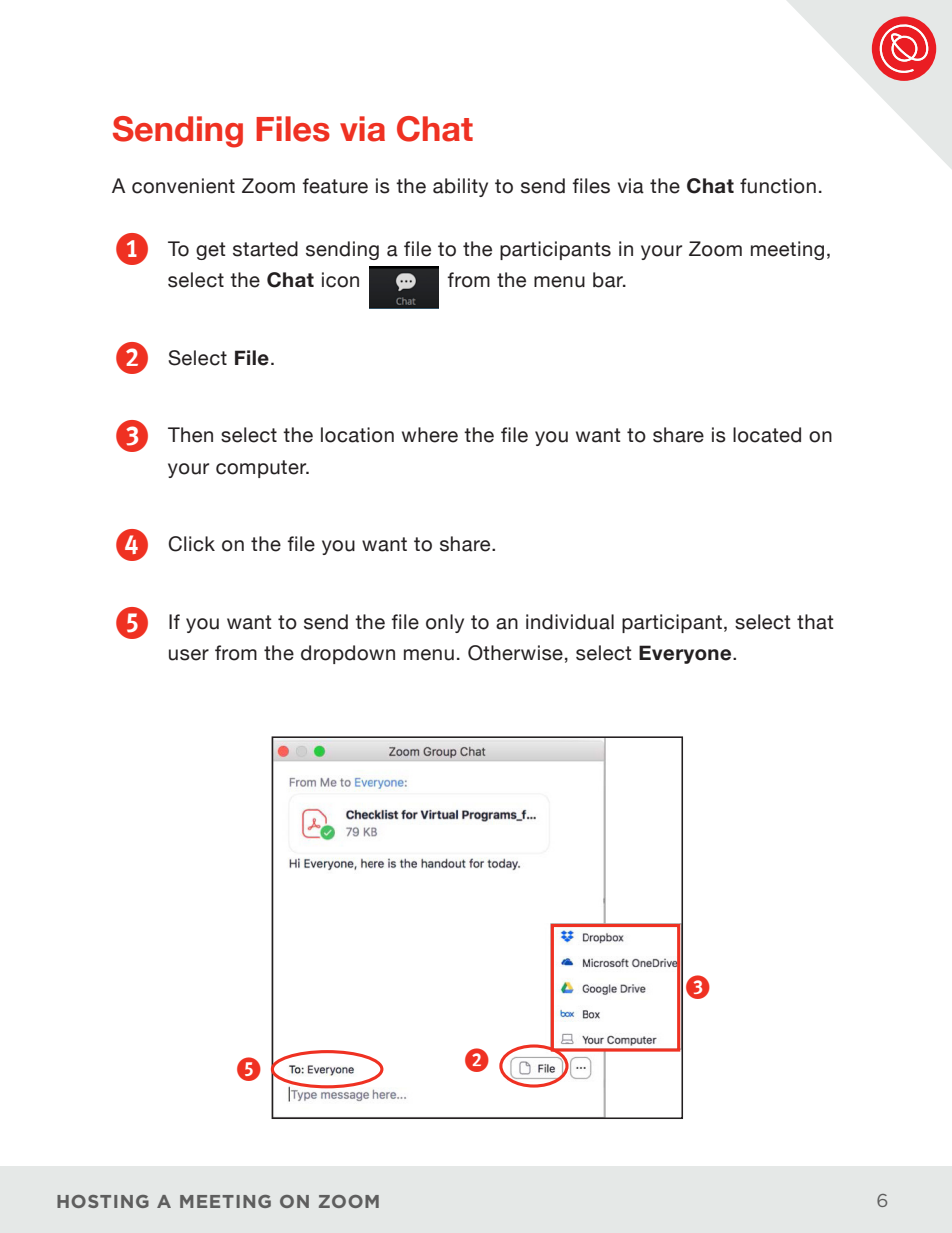 The image size is (952, 1233). I want to click on Otherwise, so click(515, 653).
